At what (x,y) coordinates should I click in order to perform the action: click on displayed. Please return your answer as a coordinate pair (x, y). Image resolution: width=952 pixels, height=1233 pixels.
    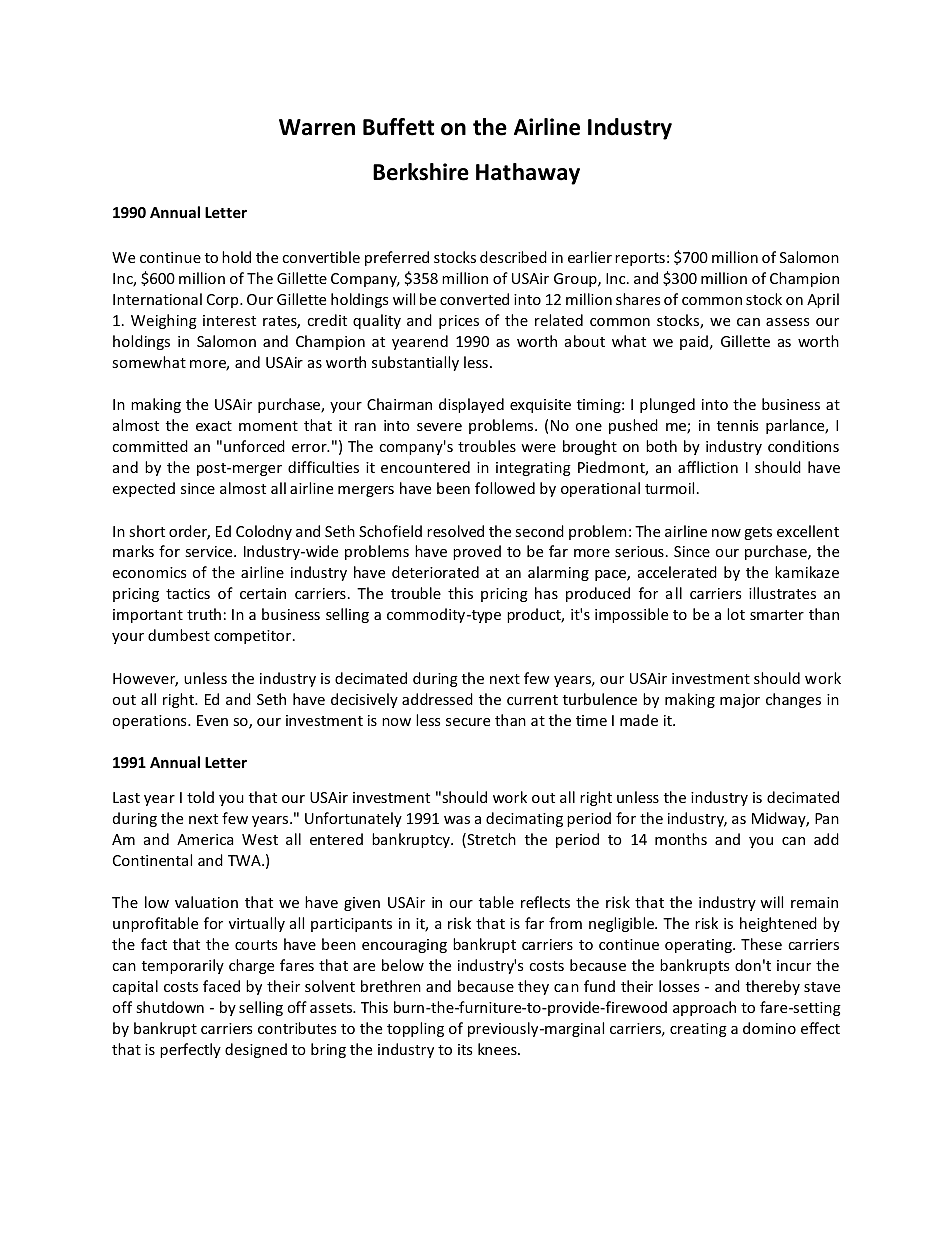
    Looking at the image, I should click on (471, 405).
